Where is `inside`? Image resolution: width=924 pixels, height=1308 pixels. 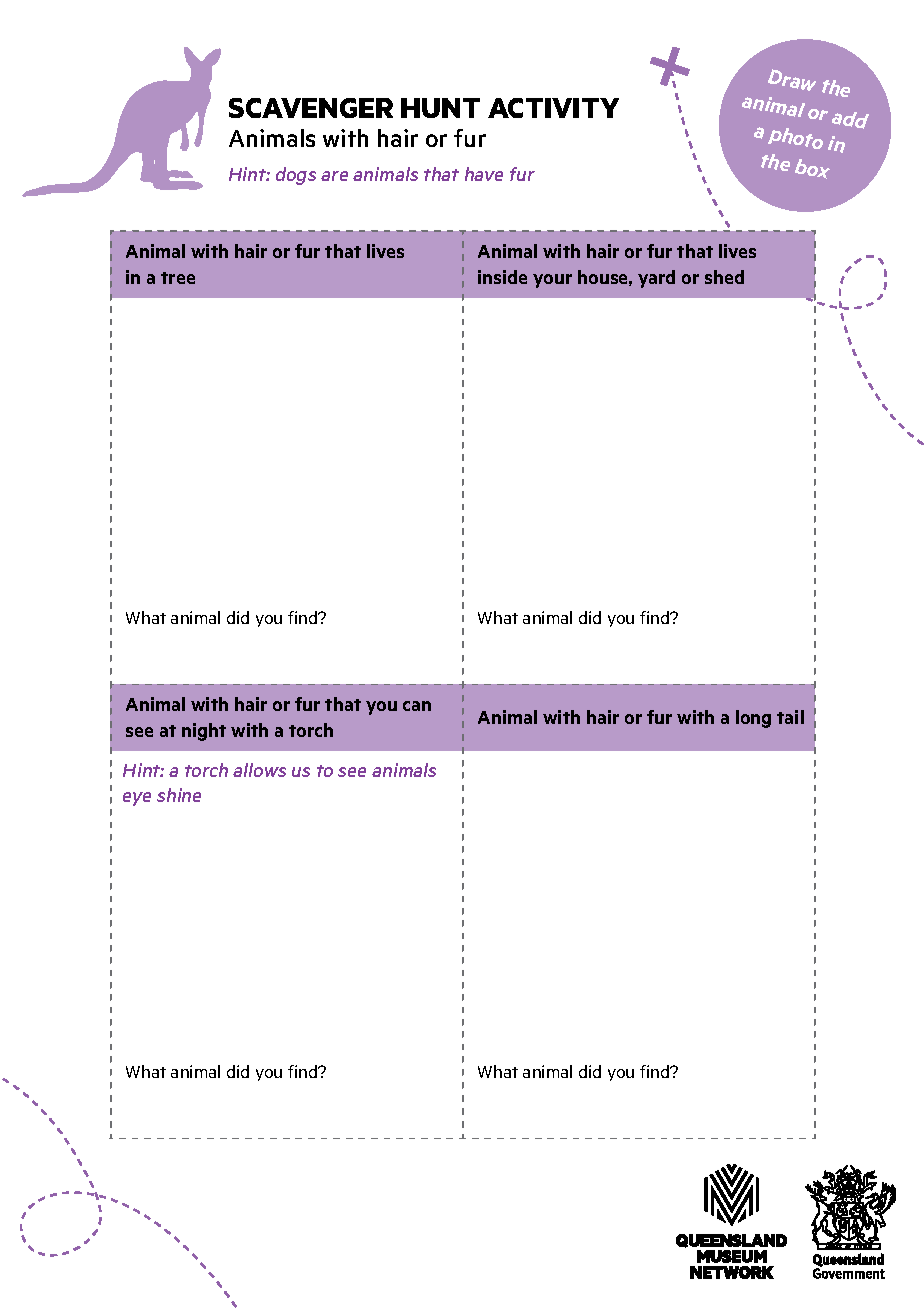 inside is located at coordinates (502, 277).
